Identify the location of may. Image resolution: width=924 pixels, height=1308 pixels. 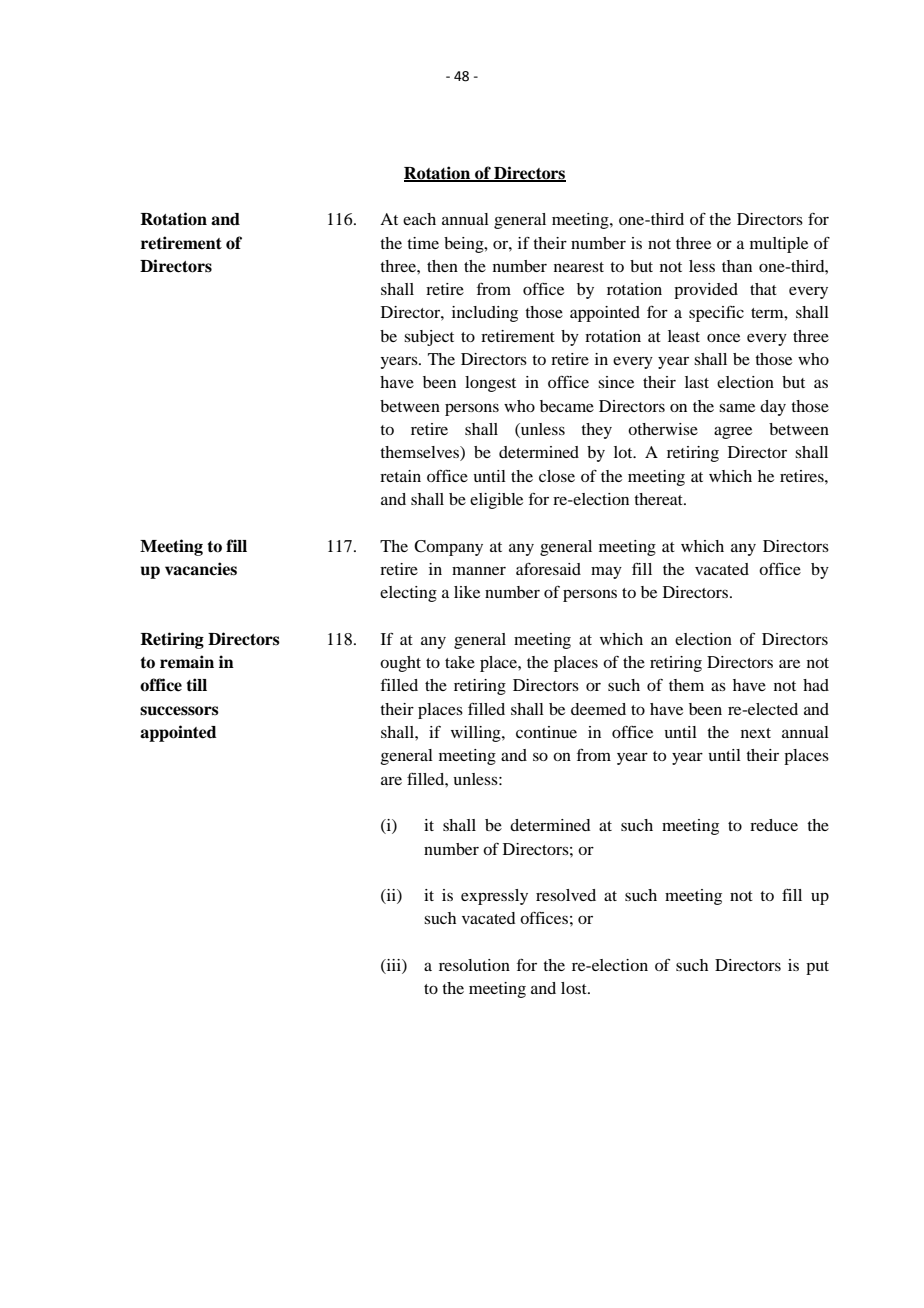
(606, 572).
